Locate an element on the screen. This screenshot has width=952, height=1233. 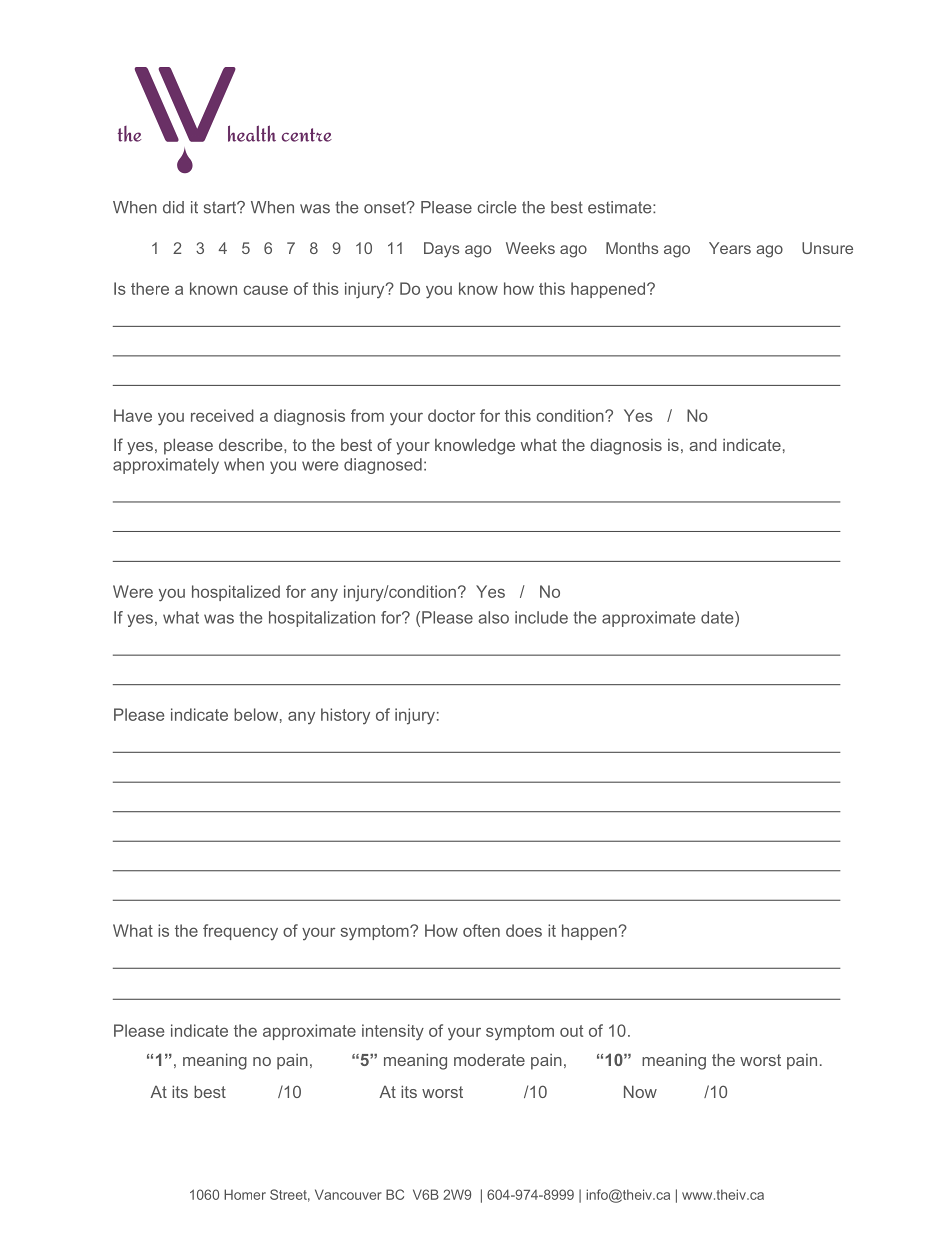
Homer is located at coordinates (245, 1194).
